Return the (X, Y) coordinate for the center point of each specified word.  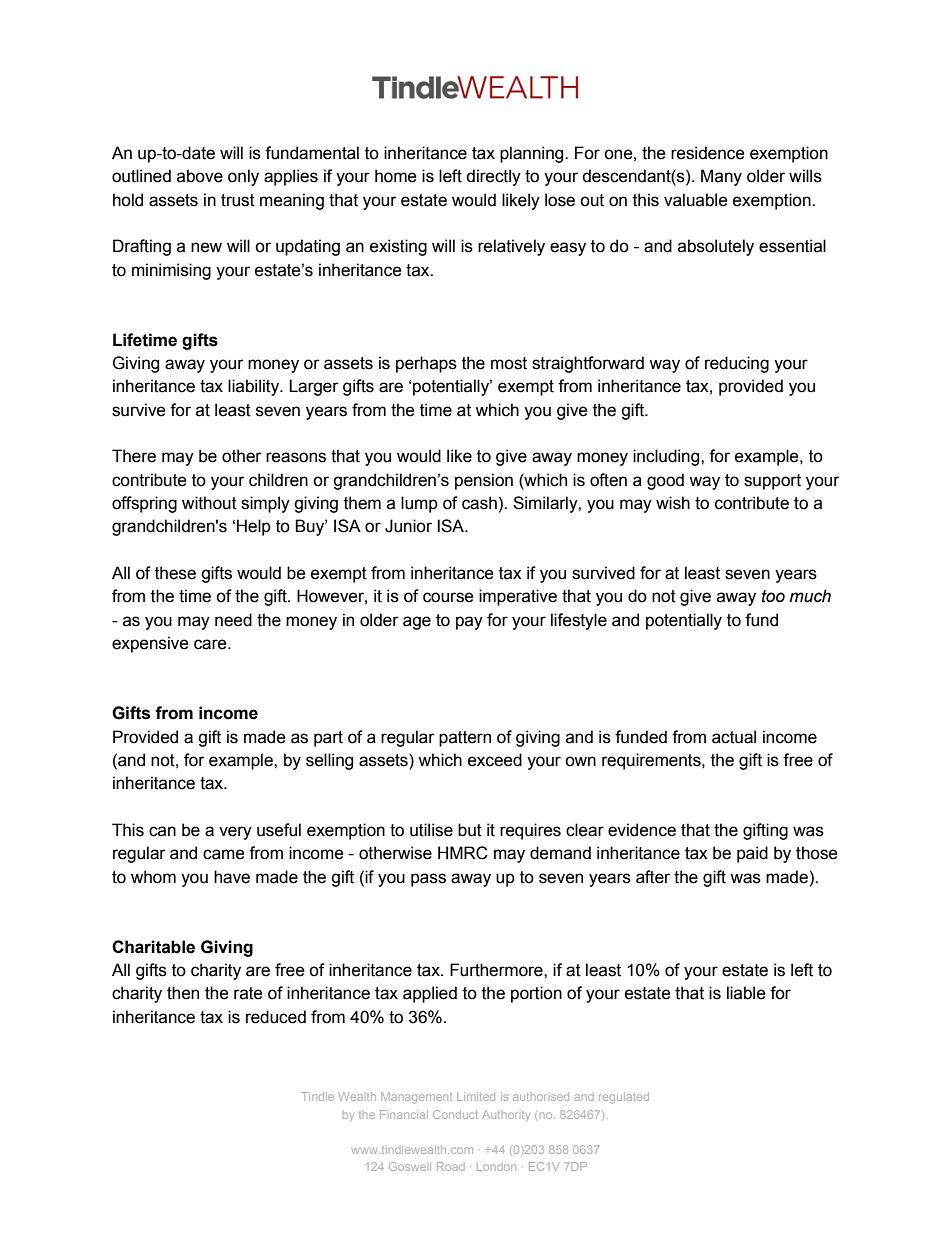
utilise (431, 830)
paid (752, 854)
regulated (624, 1098)
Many (721, 177)
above (200, 176)
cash (479, 503)
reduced (276, 1017)
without (209, 503)
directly (493, 177)
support (772, 482)
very (235, 833)
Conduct (455, 1114)
